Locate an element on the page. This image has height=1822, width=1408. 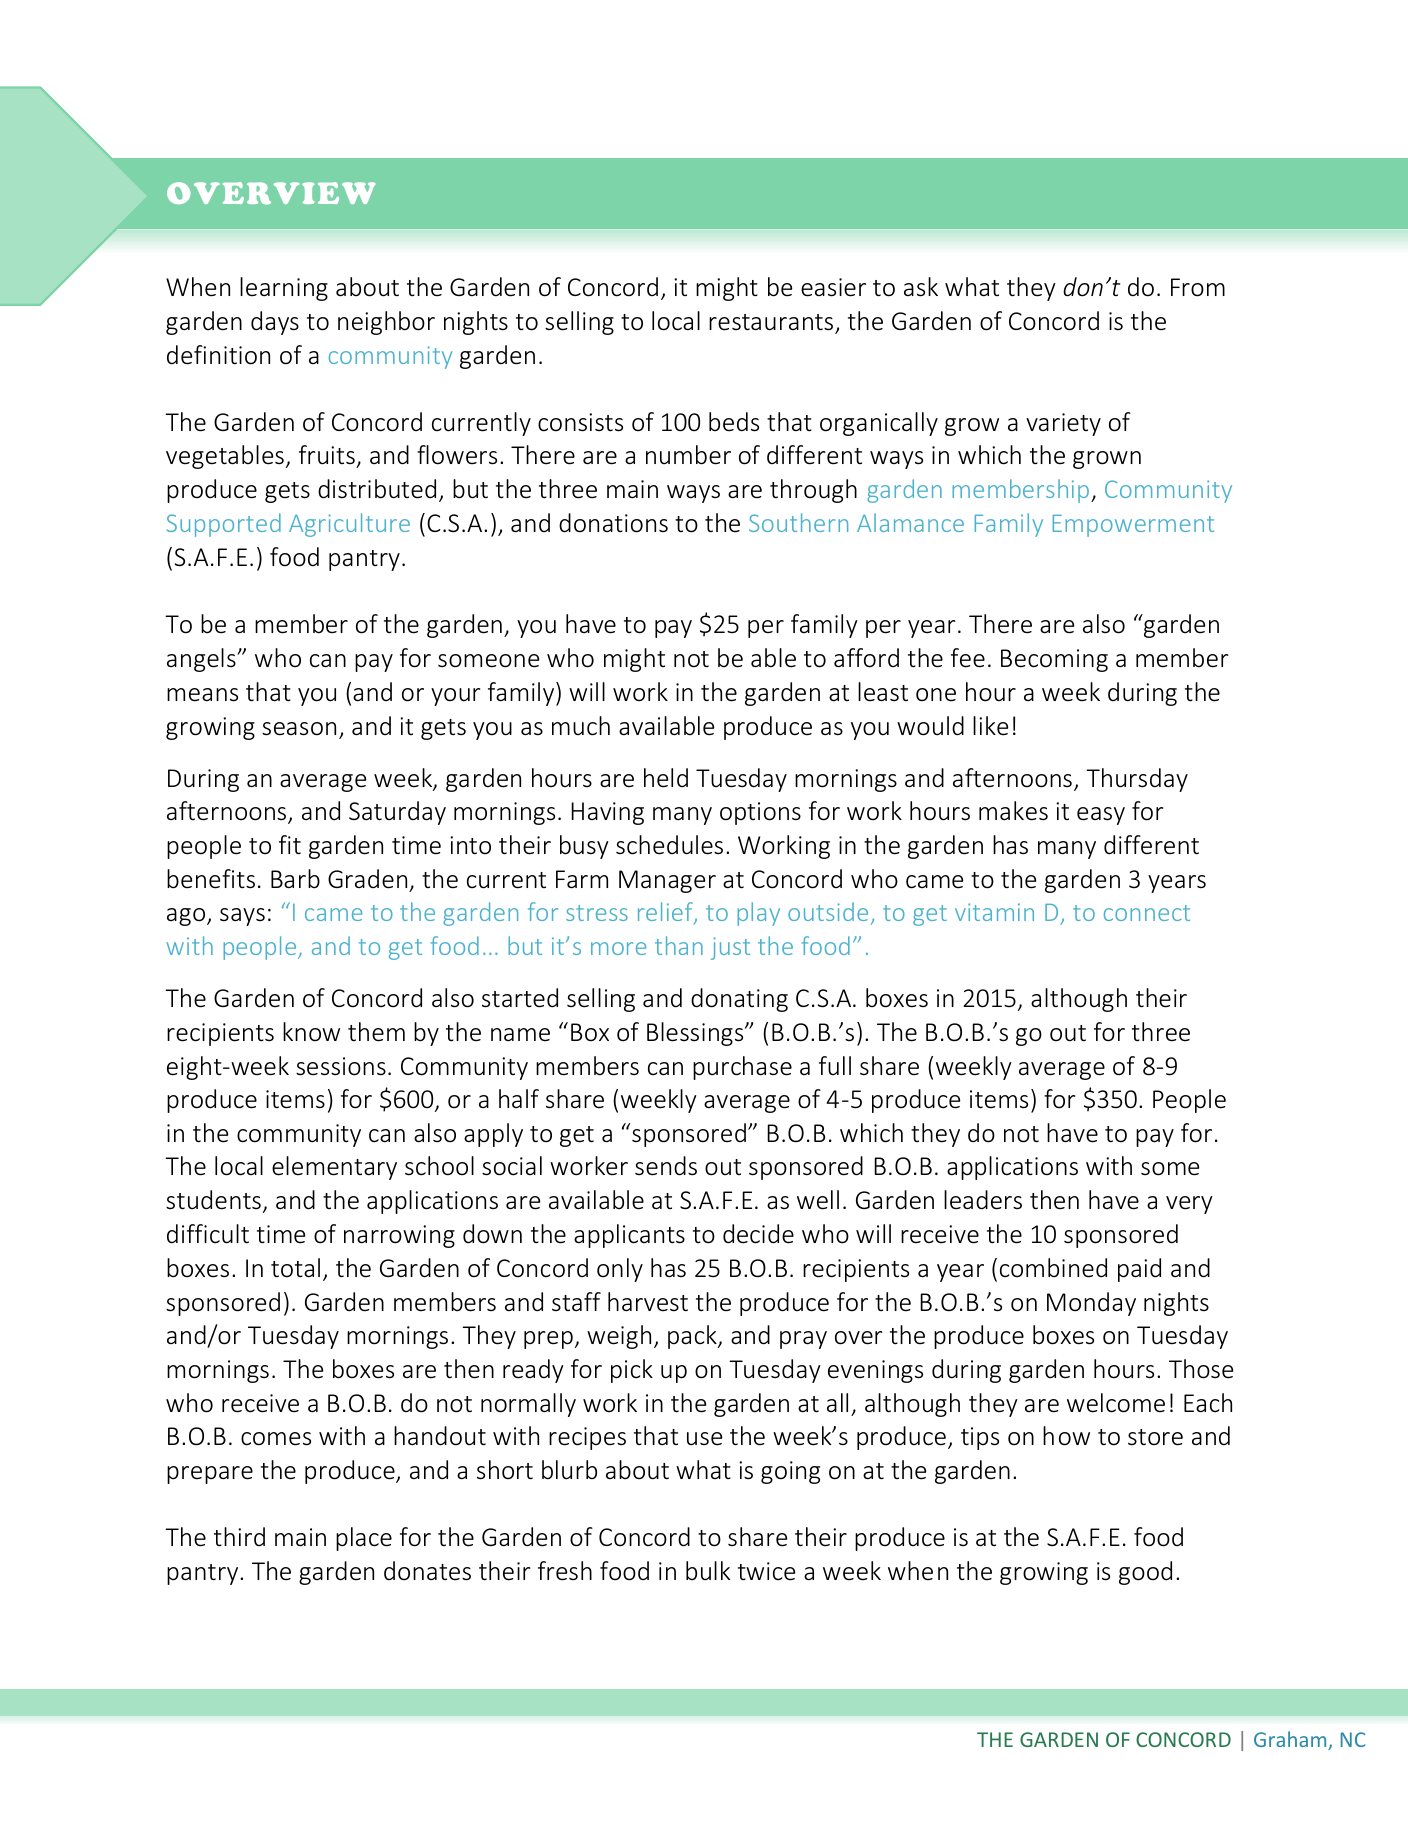
comes is located at coordinates (276, 1439).
